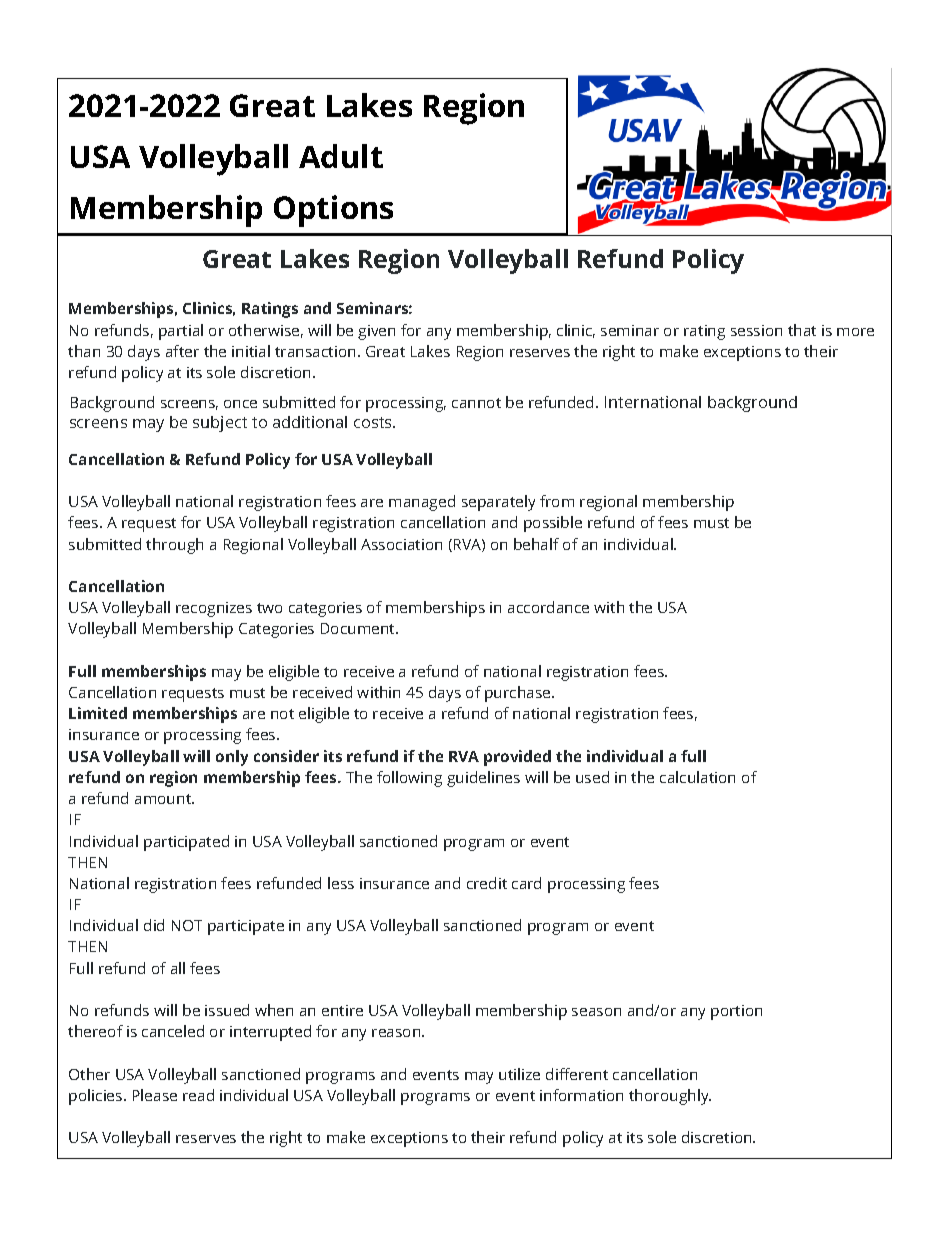 This image has height=1233, width=952. I want to click on Adult, so click(341, 156).
